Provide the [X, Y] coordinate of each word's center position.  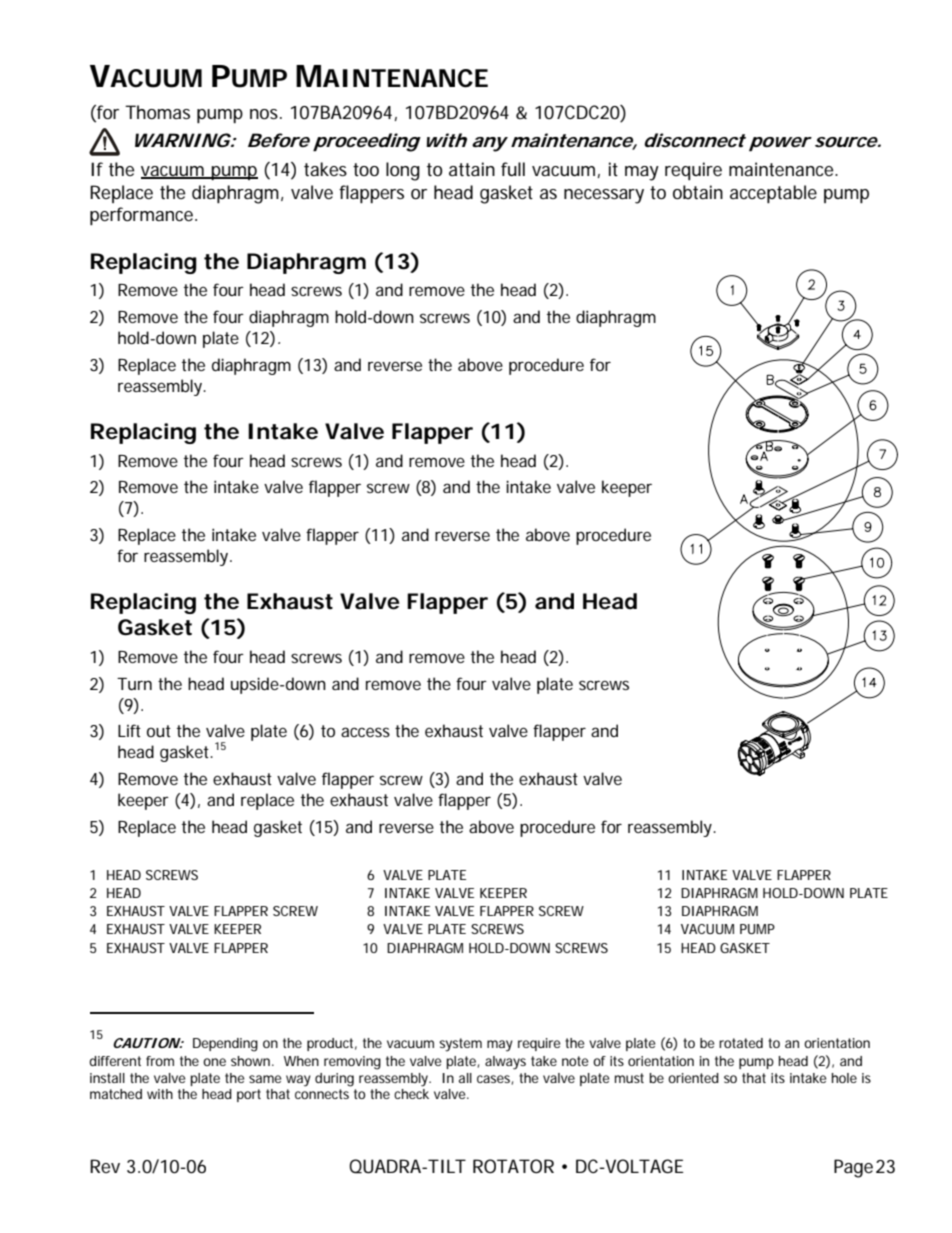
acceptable [773, 194]
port [249, 1095]
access [365, 732]
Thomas [157, 112]
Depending [225, 1045]
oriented [693, 1078]
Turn [134, 684]
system [460, 1045]
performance [143, 216]
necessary [604, 196]
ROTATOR [513, 1166]
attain [472, 169]
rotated [741, 1043]
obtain [698, 192]
